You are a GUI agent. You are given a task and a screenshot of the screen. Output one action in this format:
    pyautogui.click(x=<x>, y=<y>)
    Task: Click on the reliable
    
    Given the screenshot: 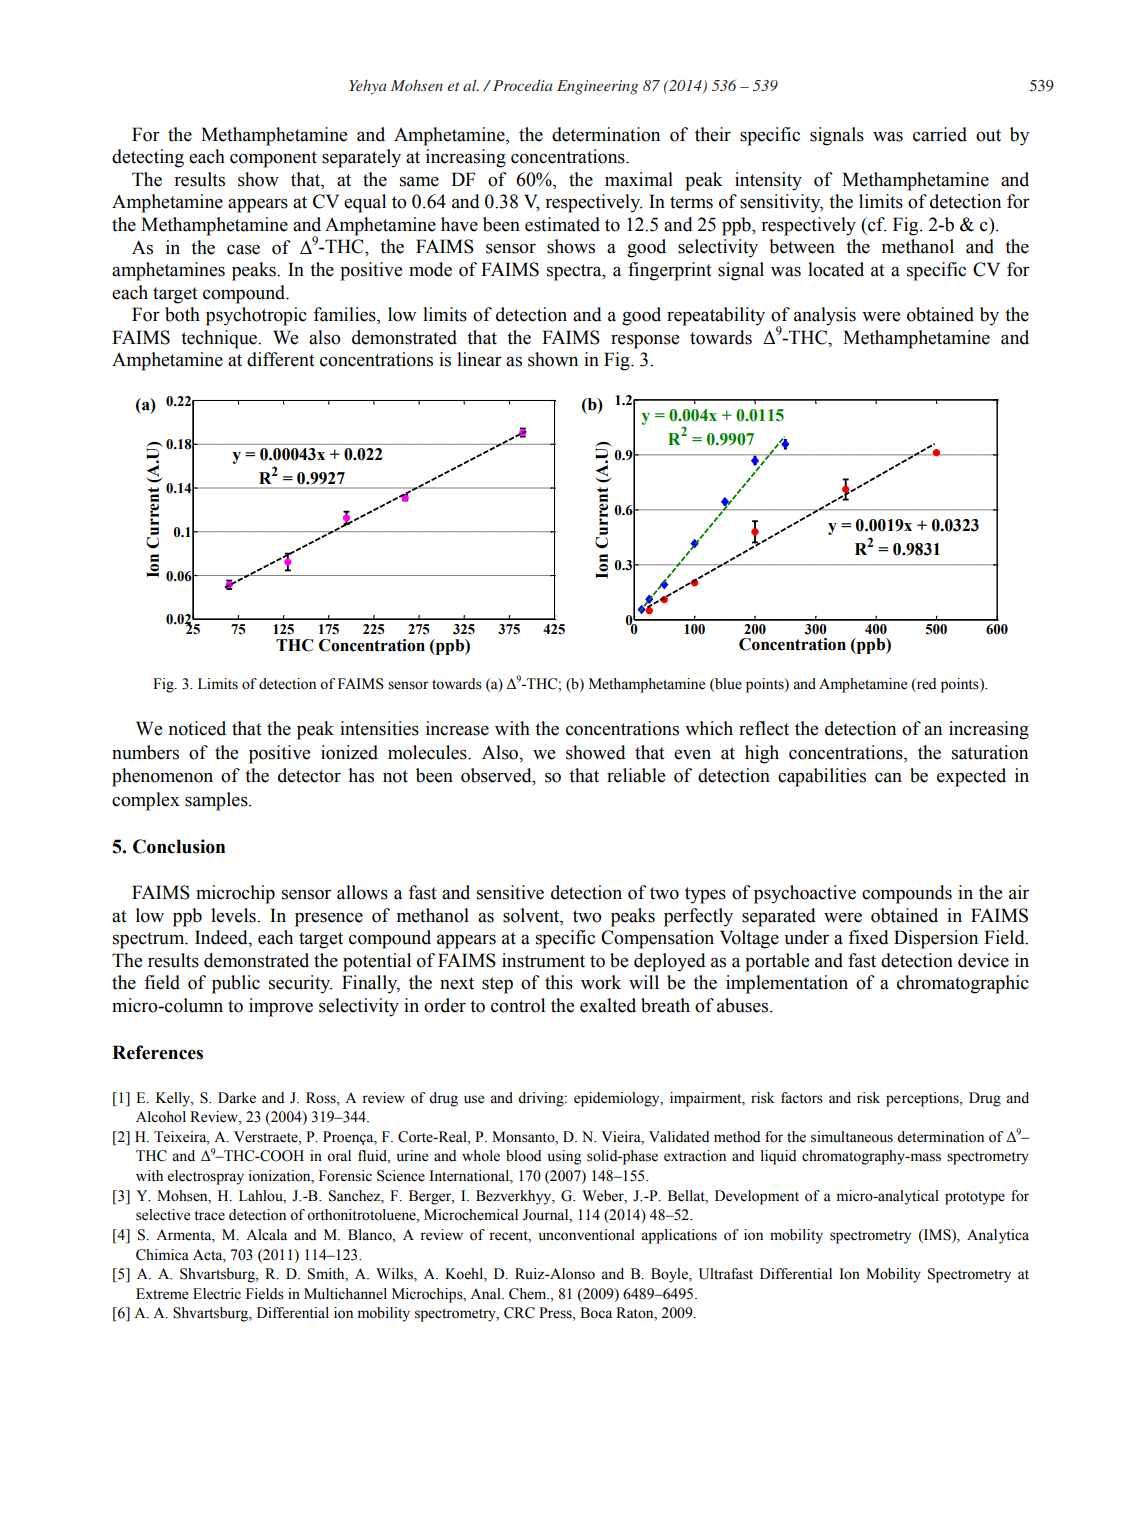 What is the action you would take?
    pyautogui.click(x=636, y=775)
